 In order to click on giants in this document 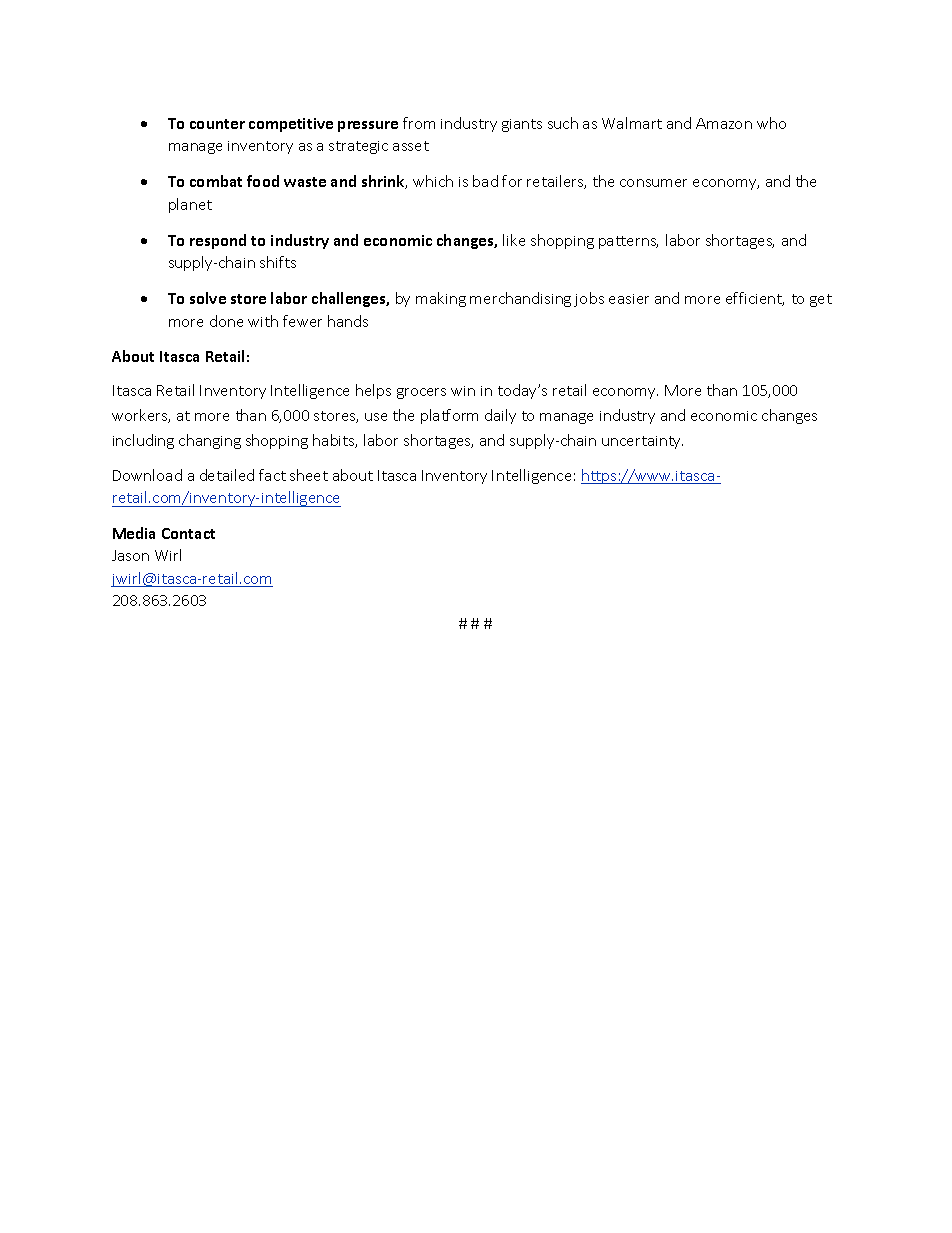, I will do `click(522, 125)`.
